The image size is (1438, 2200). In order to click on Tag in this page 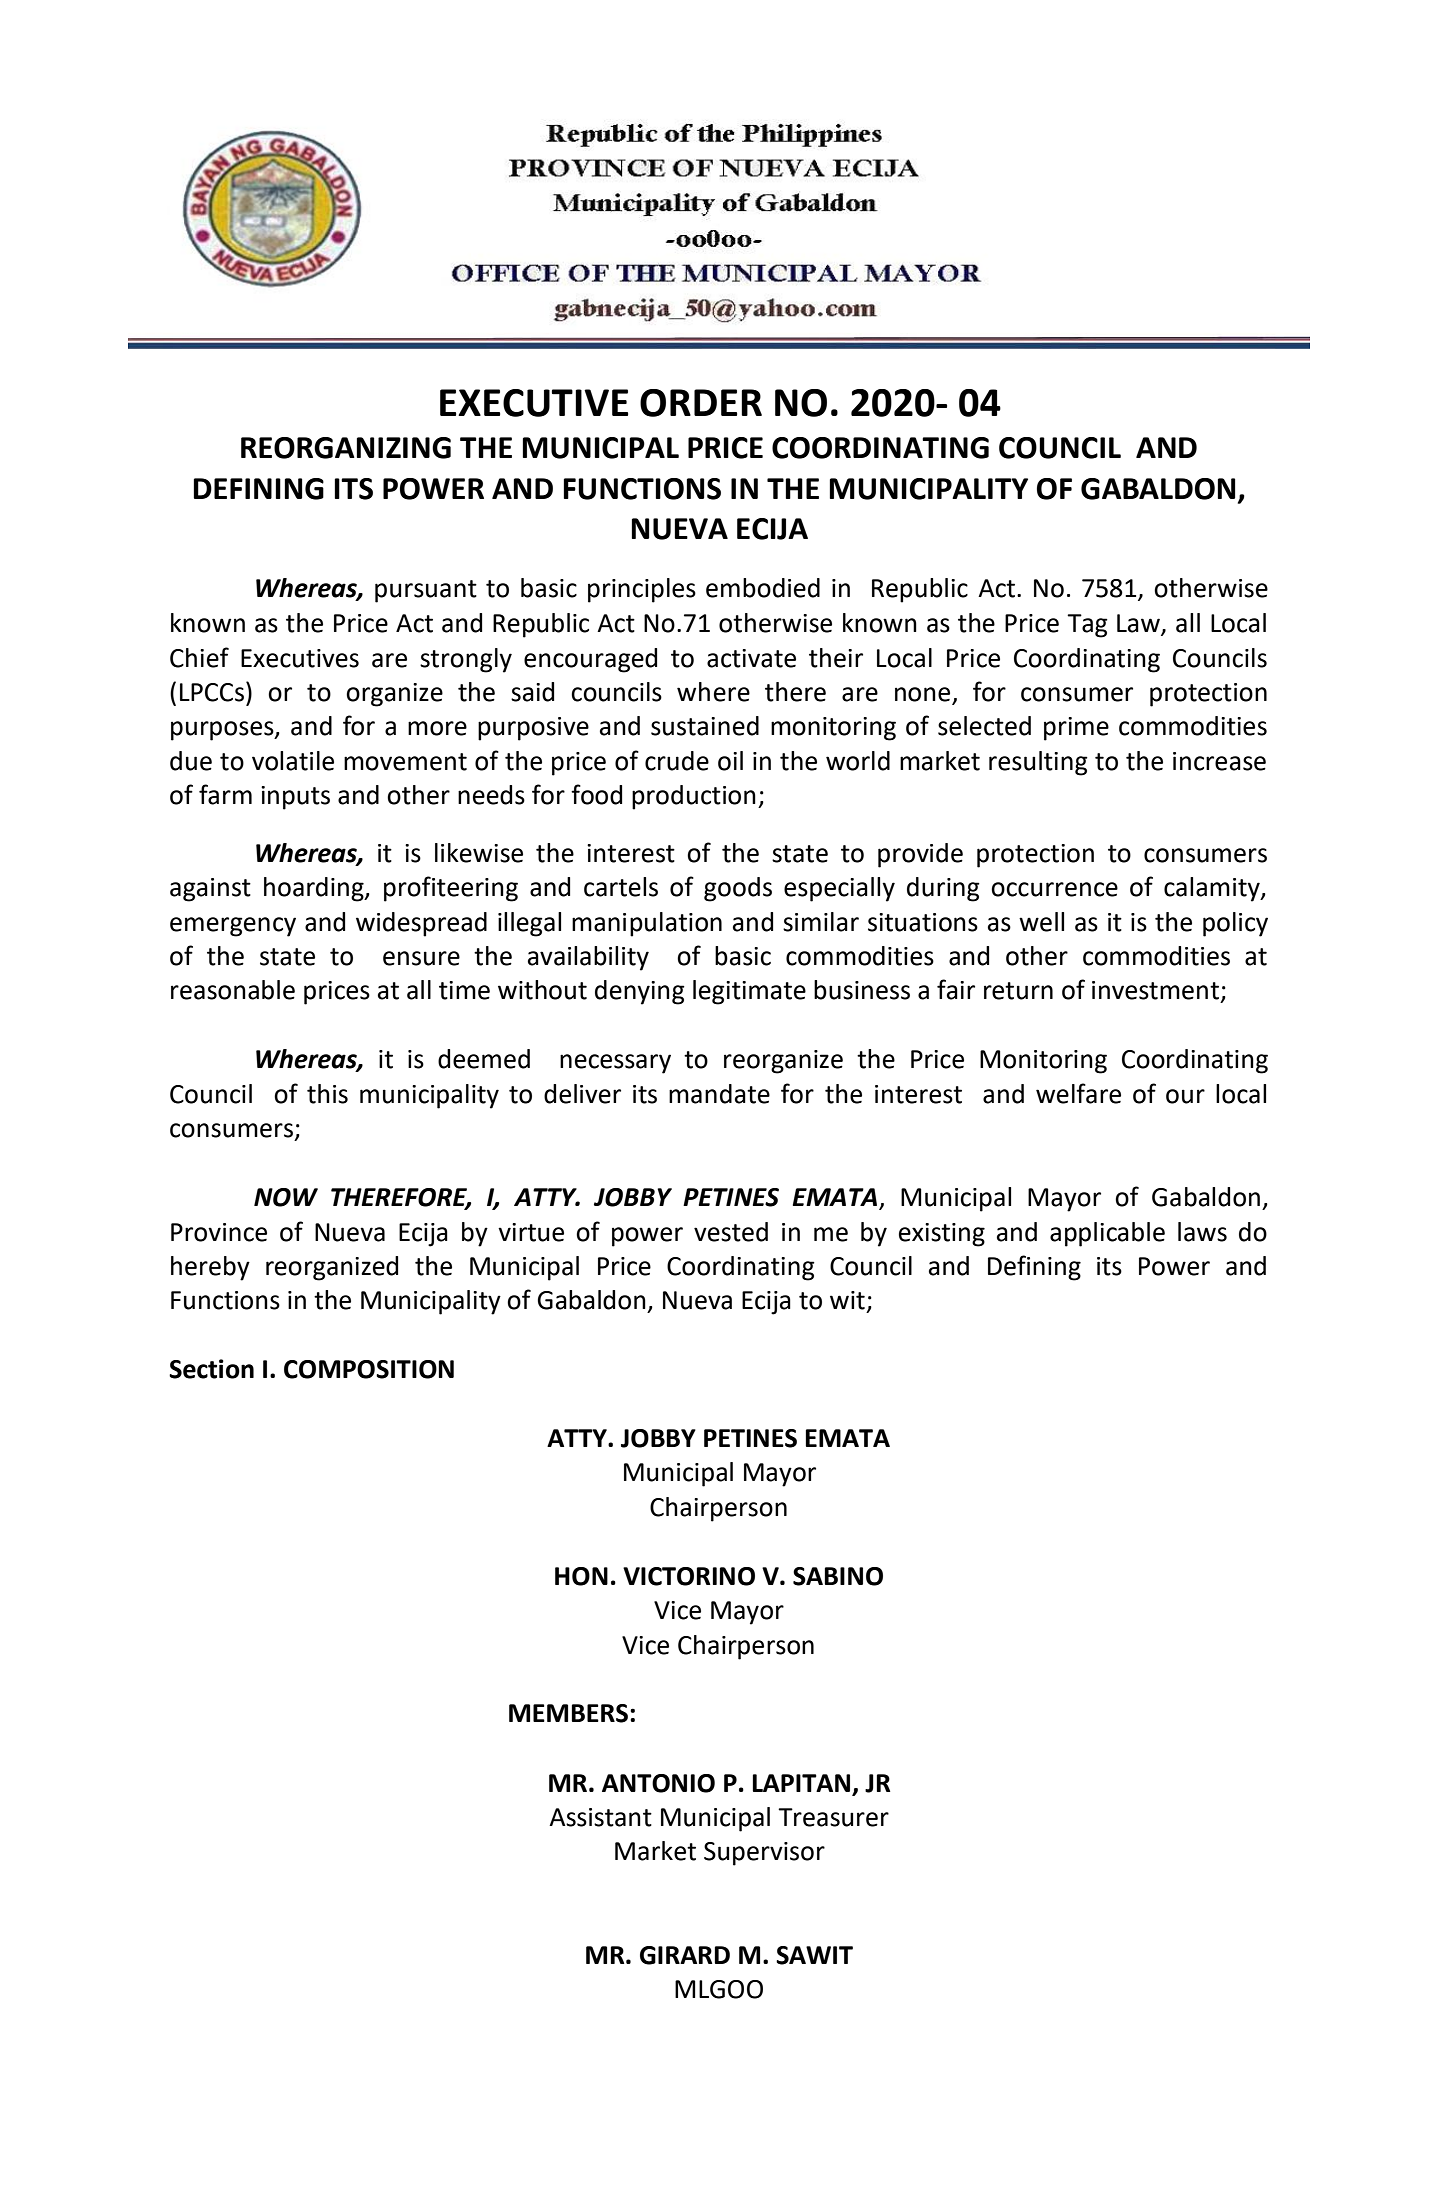, I will do `click(1087, 626)`.
